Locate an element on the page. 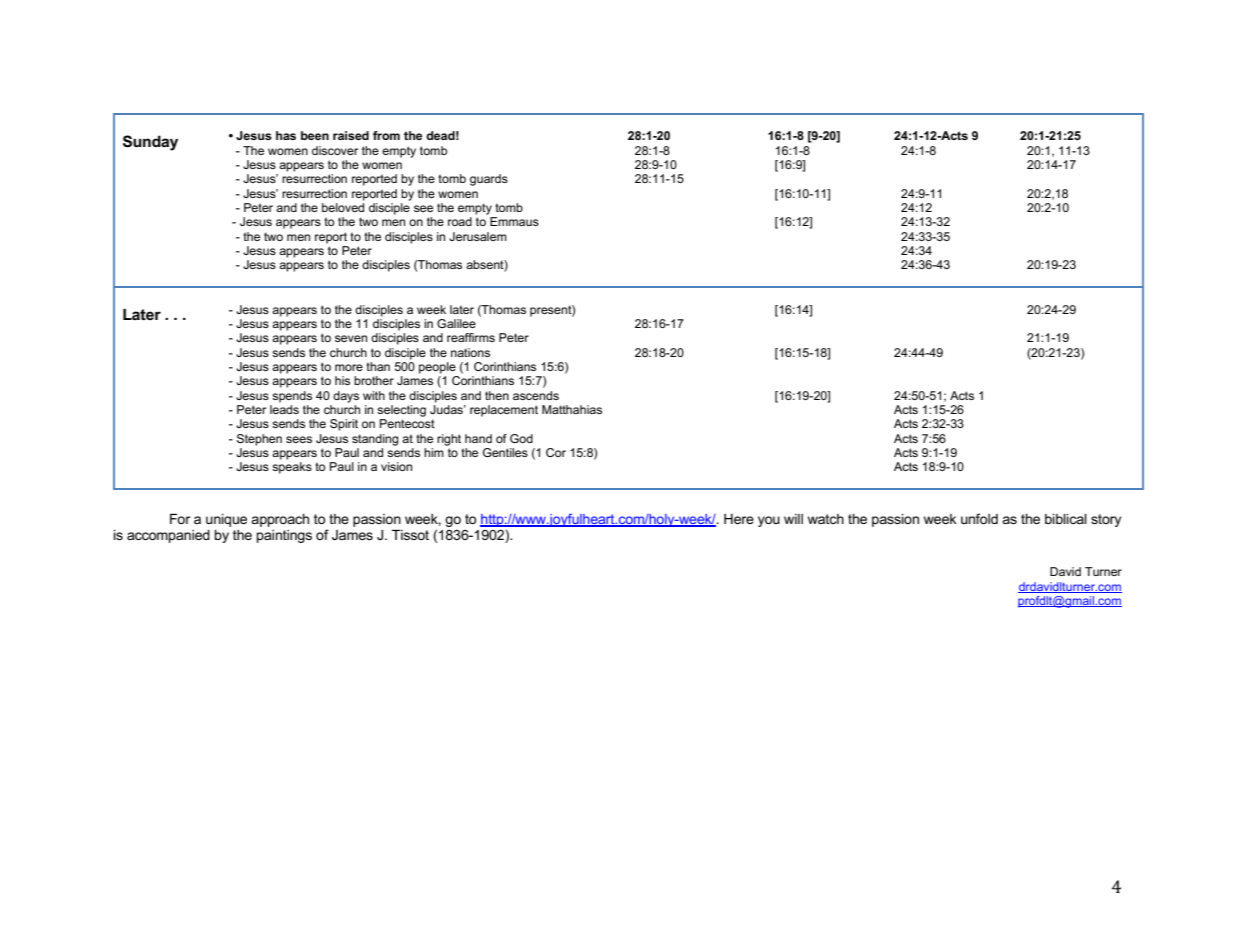 The height and width of the document is (952, 1233). has is located at coordinates (286, 135).
